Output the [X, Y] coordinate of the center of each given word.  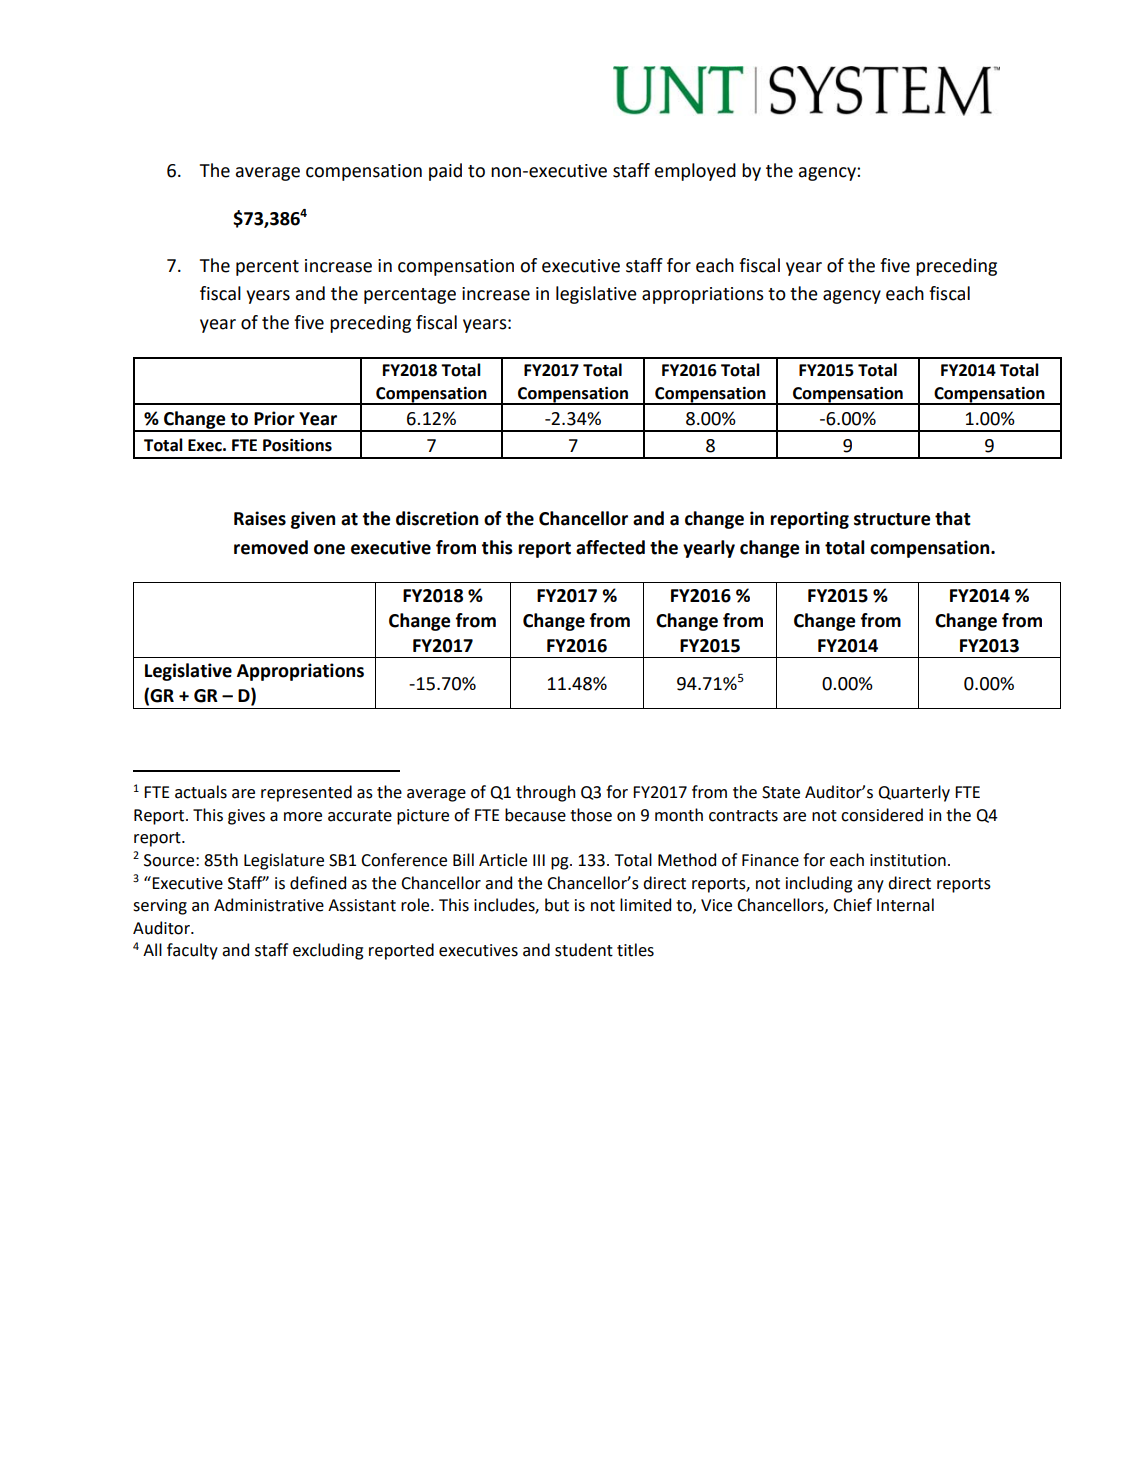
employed [695, 172]
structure [892, 519]
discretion [437, 518]
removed [271, 547]
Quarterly [914, 793]
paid [445, 172]
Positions [297, 445]
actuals [201, 792]
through [545, 793]
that [953, 518]
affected [610, 547]
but [557, 905]
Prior [274, 418]
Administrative [269, 905]
